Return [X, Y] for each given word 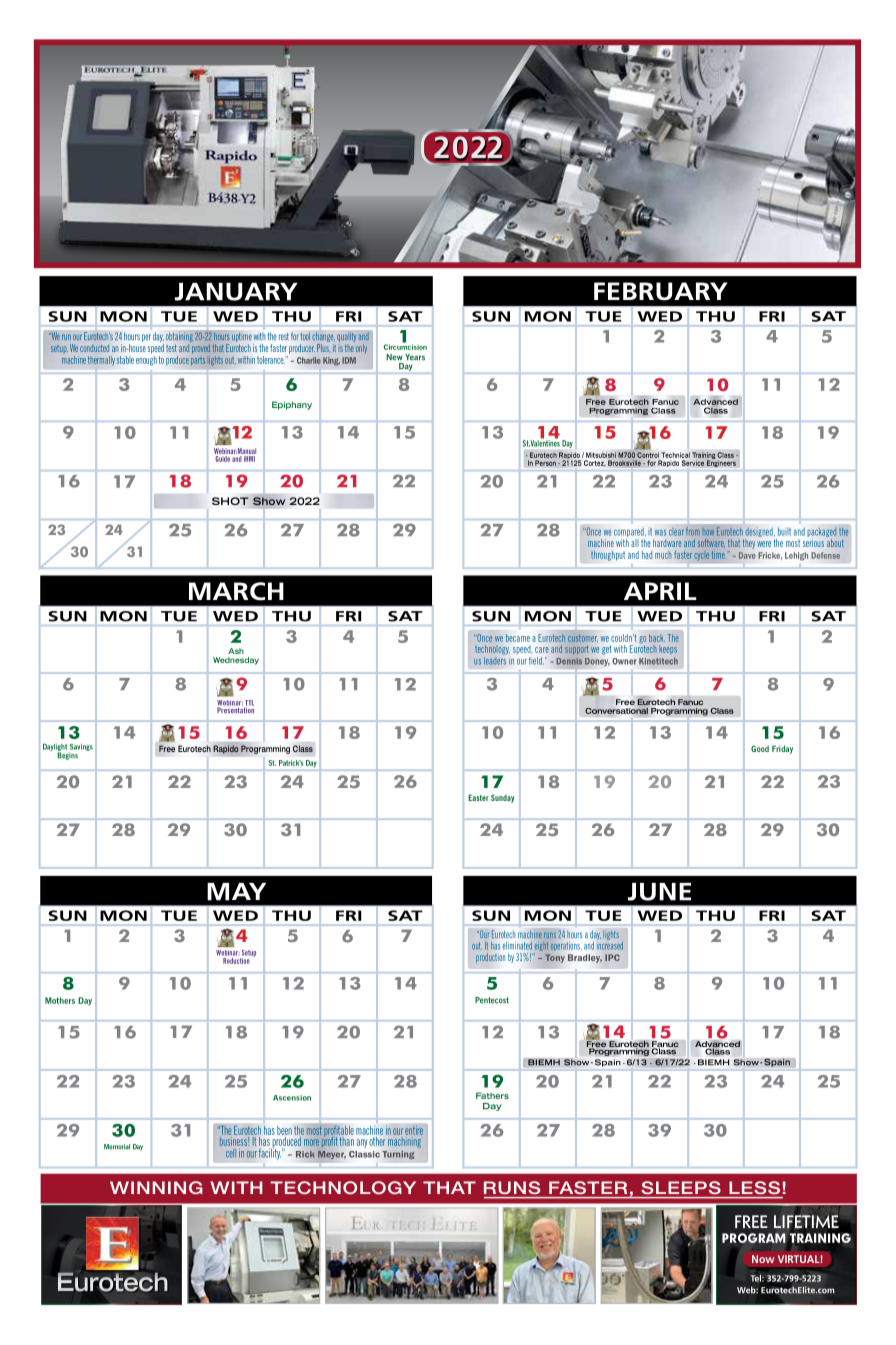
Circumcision [405, 346]
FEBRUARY [661, 291]
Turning [398, 1155]
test [171, 348]
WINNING [156, 1187]
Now [763, 1259]
